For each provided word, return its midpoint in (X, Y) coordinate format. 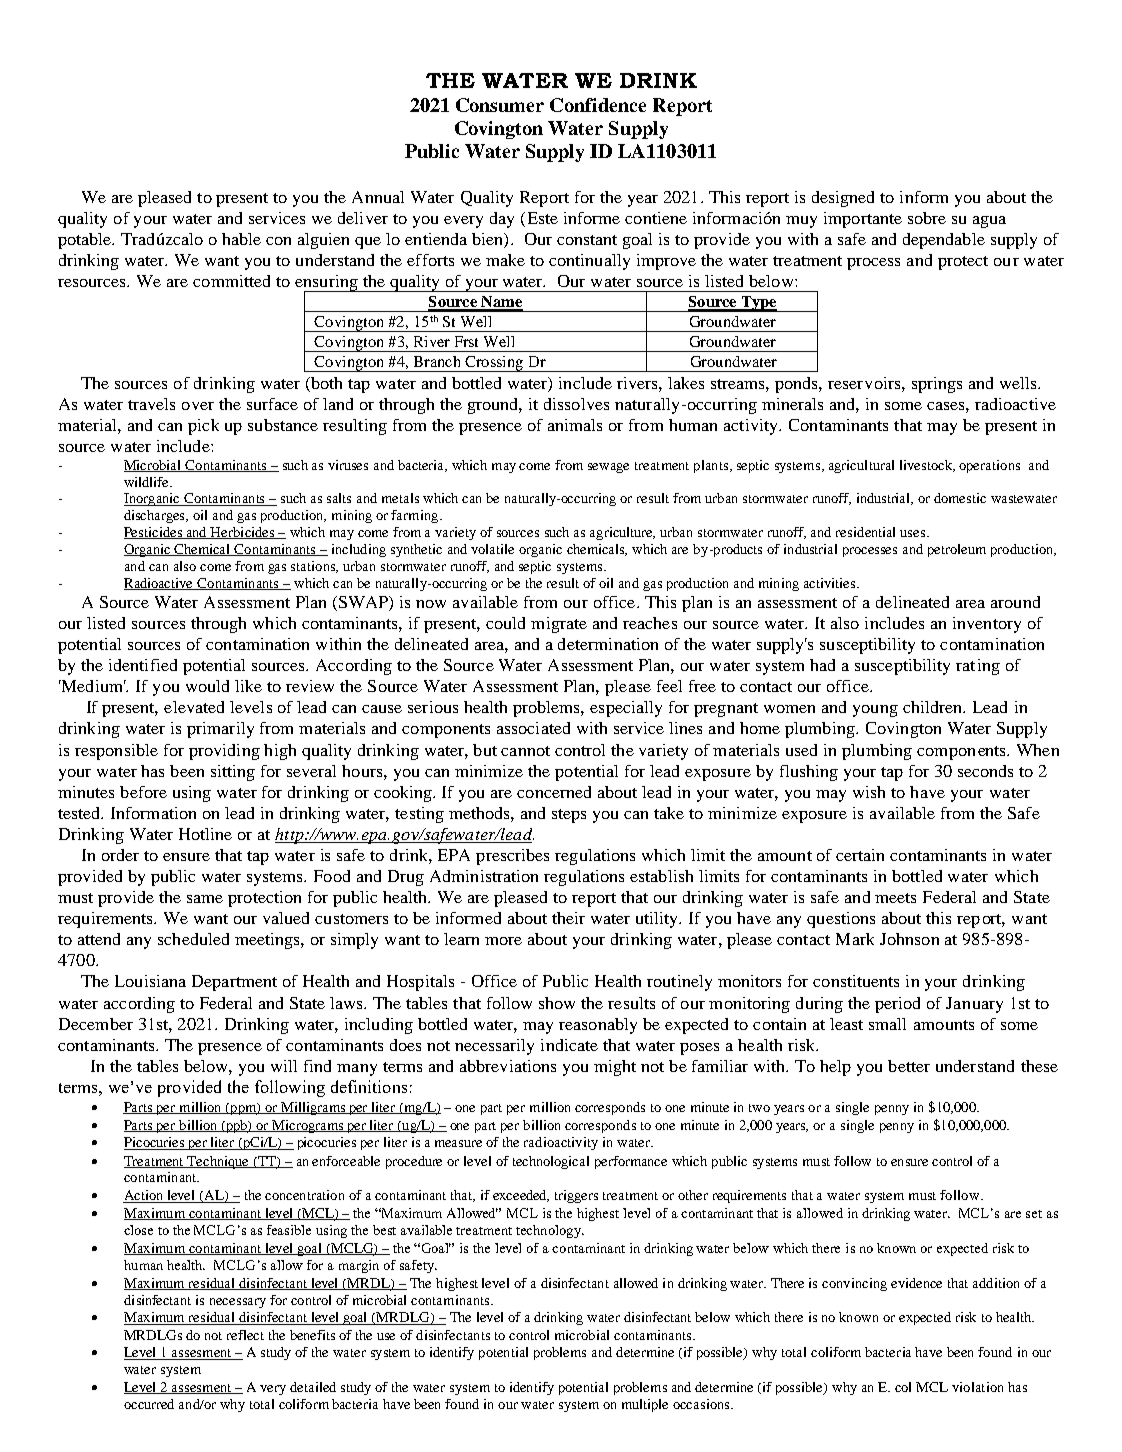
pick (203, 427)
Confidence (598, 105)
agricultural (861, 466)
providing (224, 752)
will (284, 1066)
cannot (525, 751)
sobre (927, 218)
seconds (985, 771)
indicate (569, 1045)
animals (575, 425)
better (909, 1066)
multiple (645, 1405)
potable (86, 241)
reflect (245, 1335)
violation (977, 1387)
